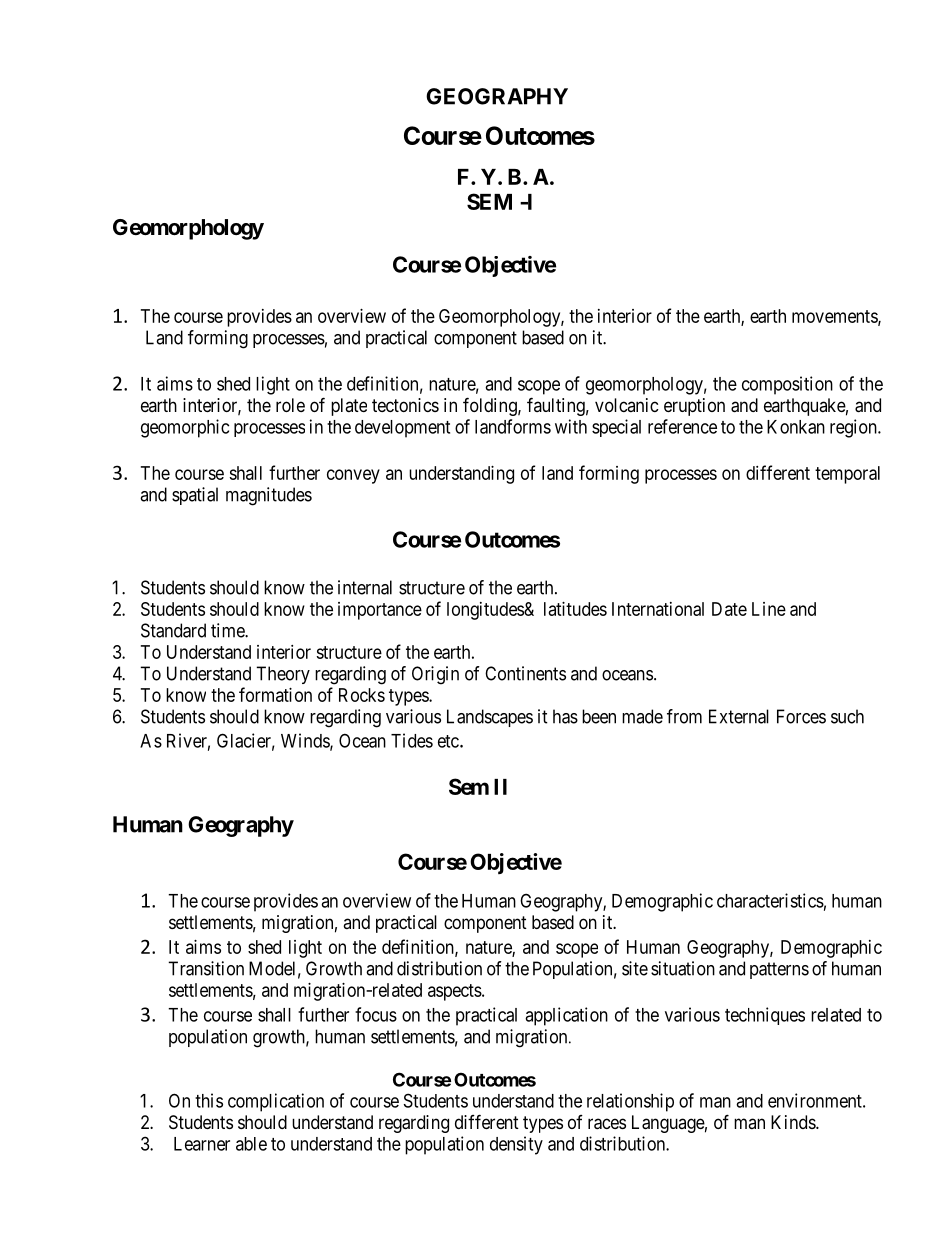  Describe the element at coordinates (635, 968) in the page. I see `site` at that location.
